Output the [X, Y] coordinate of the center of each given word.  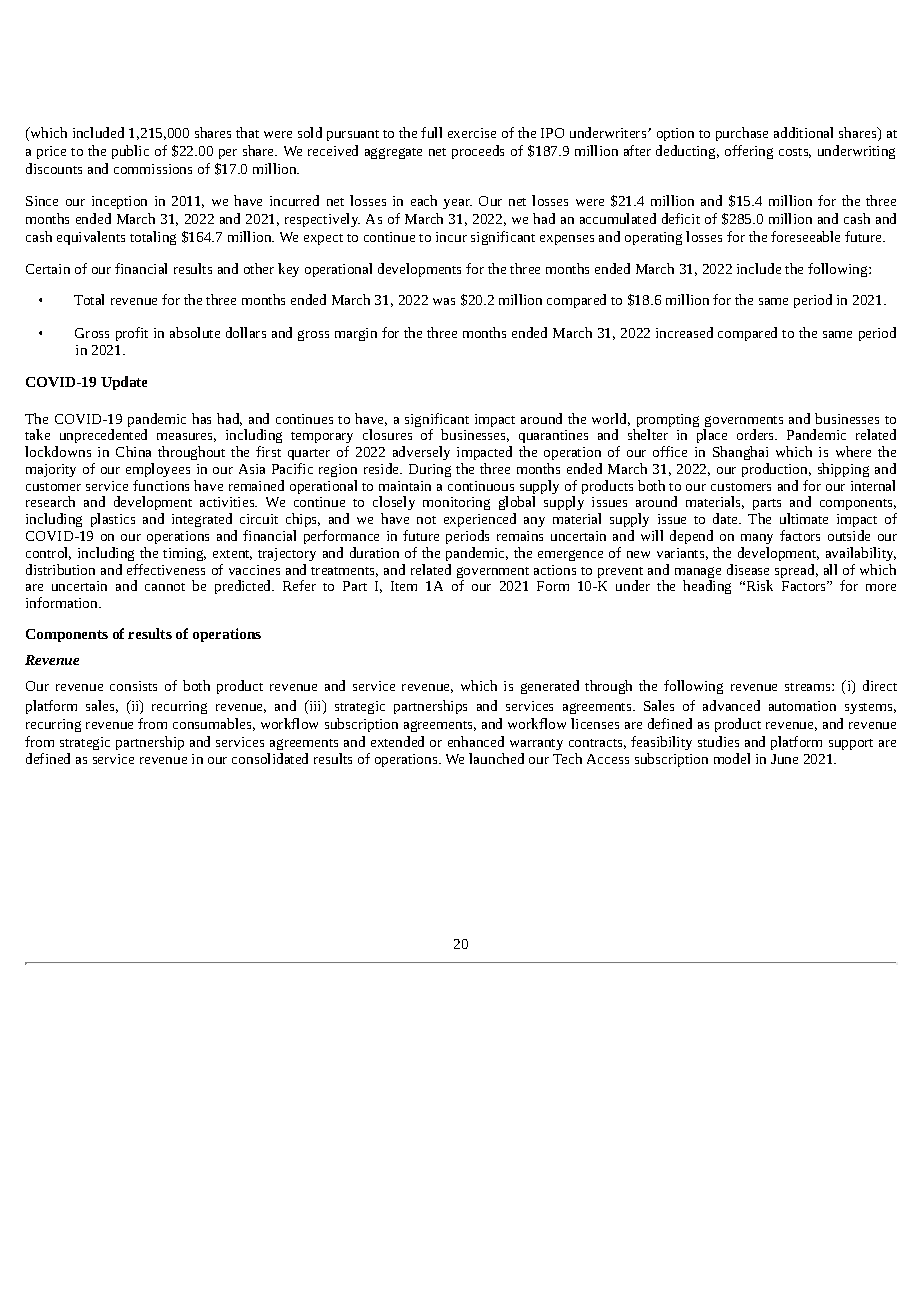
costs [795, 153]
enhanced [476, 741]
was [444, 301]
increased [684, 332]
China [133, 451]
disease [748, 569]
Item [404, 586]
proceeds [478, 152]
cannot [165, 587]
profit [132, 334]
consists [133, 686]
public [130, 152]
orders [757, 434]
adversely [421, 453]
